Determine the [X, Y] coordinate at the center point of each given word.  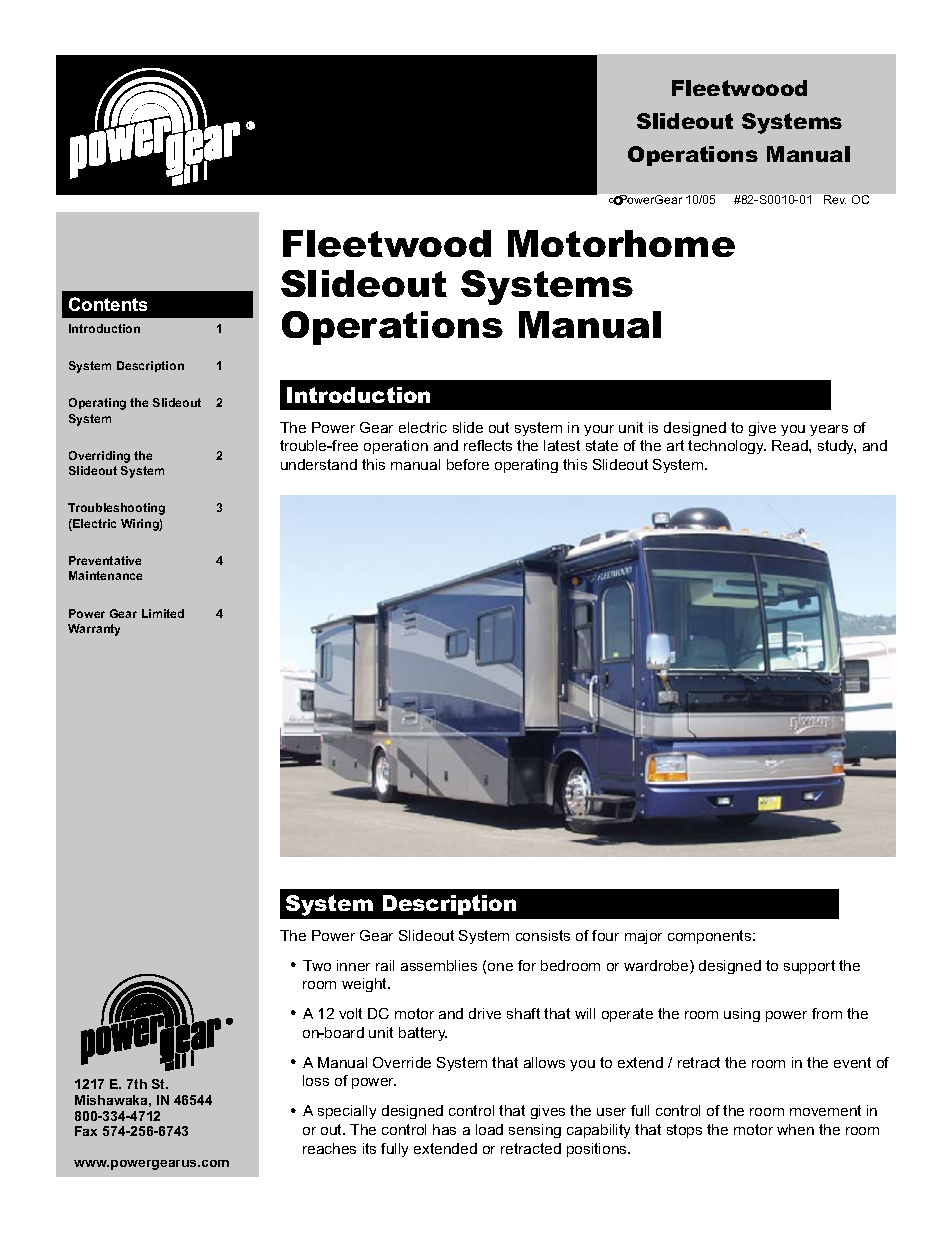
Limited [163, 613]
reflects [488, 445]
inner [353, 965]
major [643, 937]
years [829, 430]
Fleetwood [387, 243]
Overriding [99, 457]
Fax [86, 1131]
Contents [108, 304]
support [809, 967]
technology [727, 447]
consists [543, 935]
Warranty [94, 630]
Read [791, 445]
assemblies [439, 965]
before [468, 464]
